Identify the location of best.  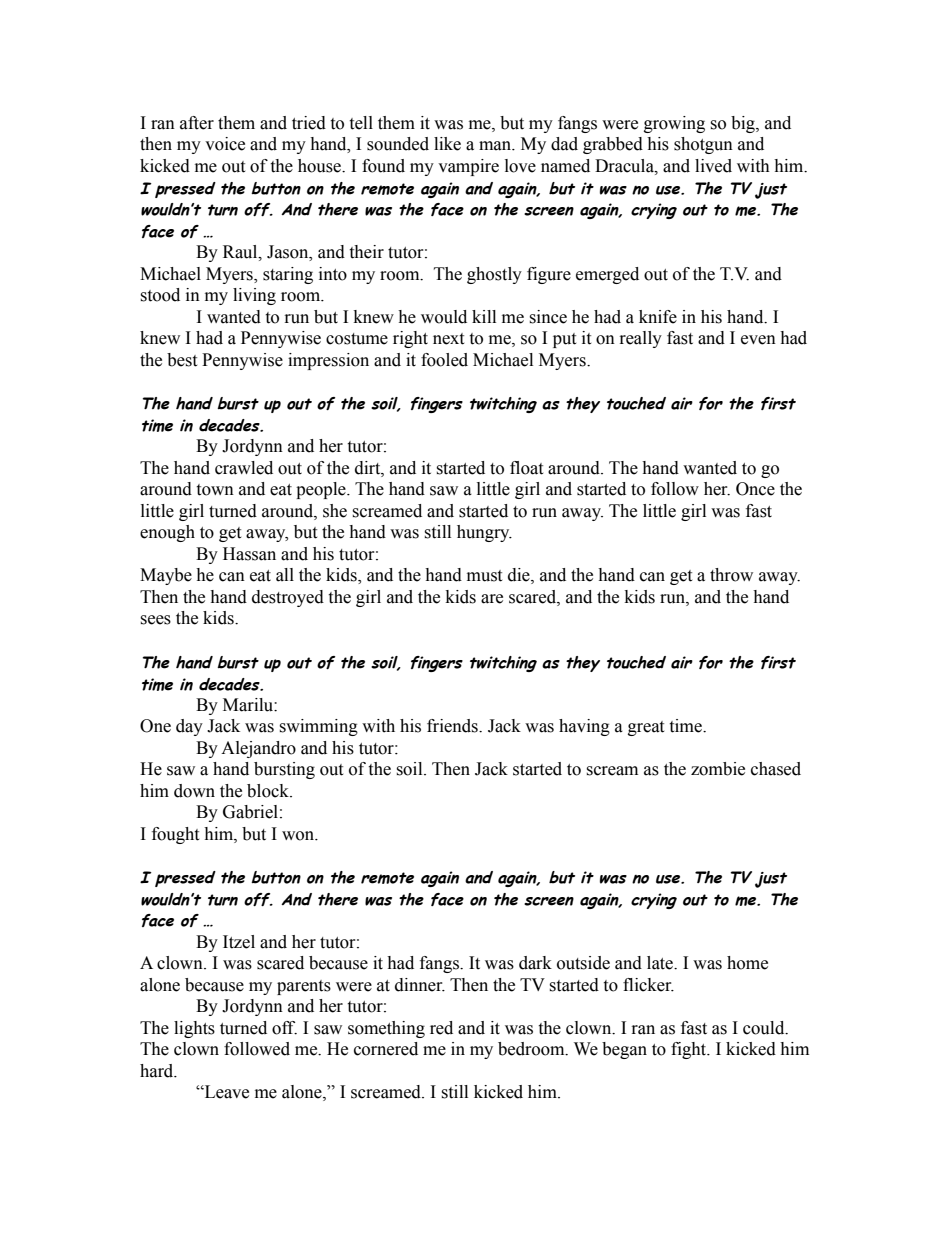
(182, 360).
